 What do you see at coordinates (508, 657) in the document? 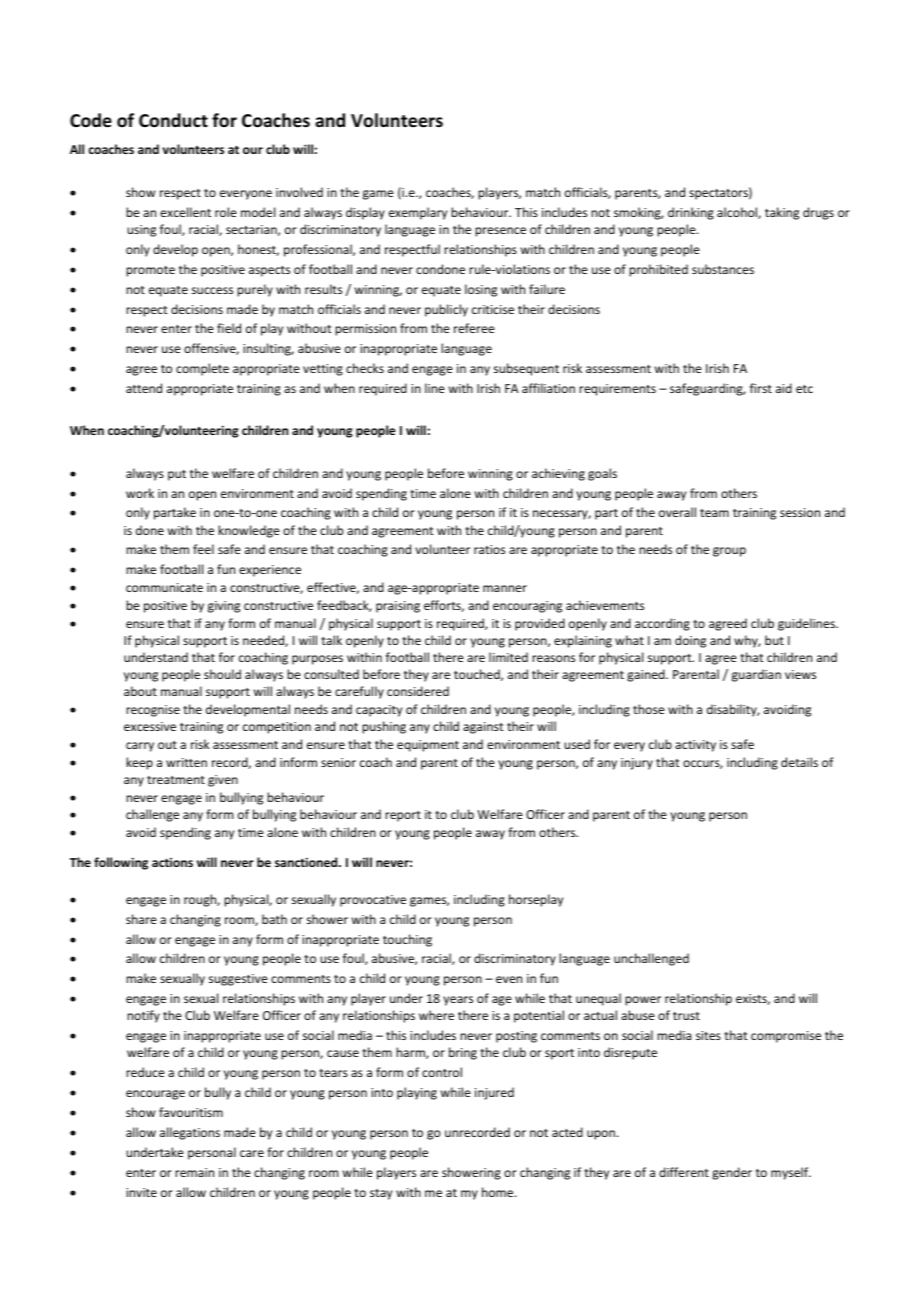
I see `limited` at bounding box center [508, 657].
